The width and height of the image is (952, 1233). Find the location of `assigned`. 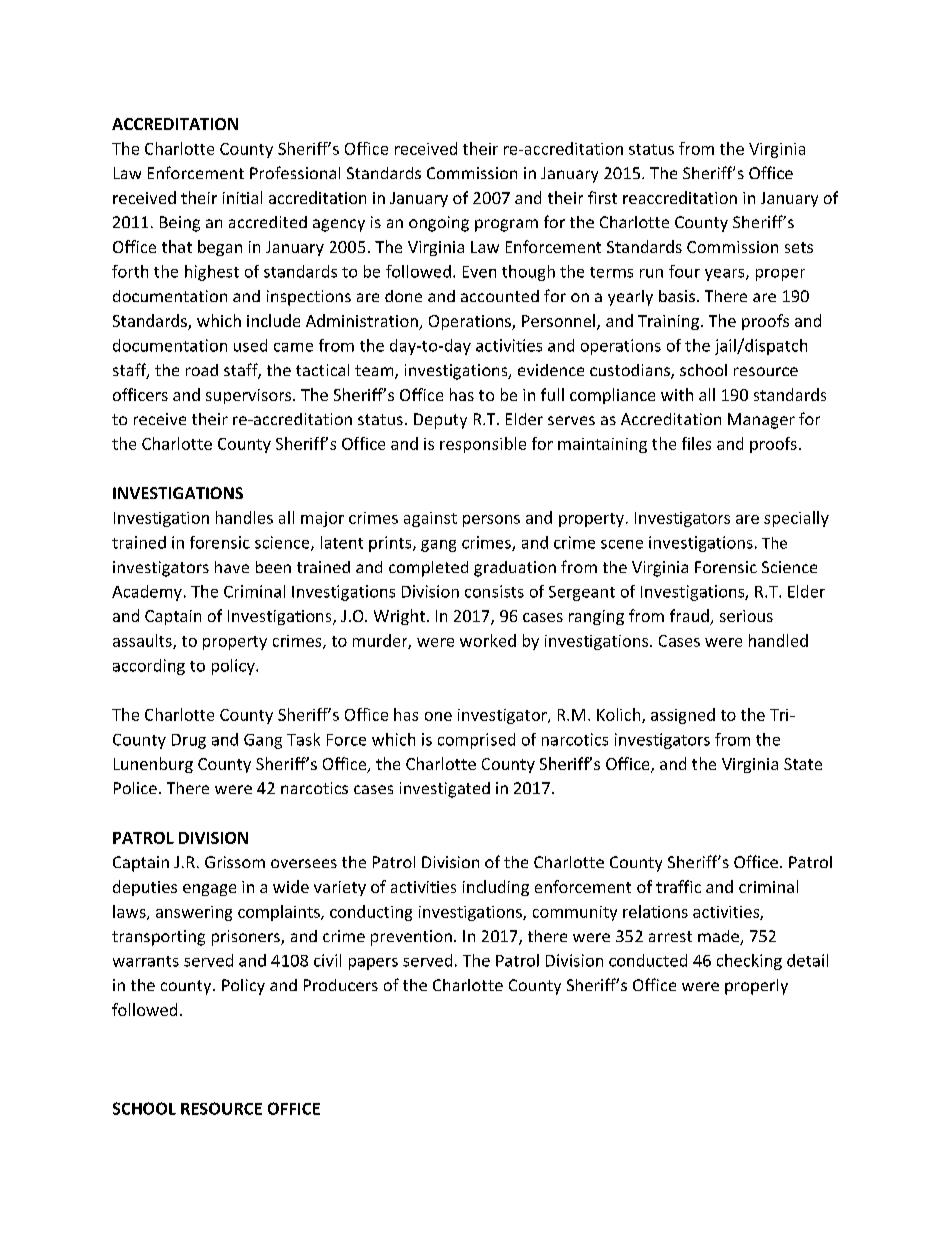

assigned is located at coordinates (683, 716).
